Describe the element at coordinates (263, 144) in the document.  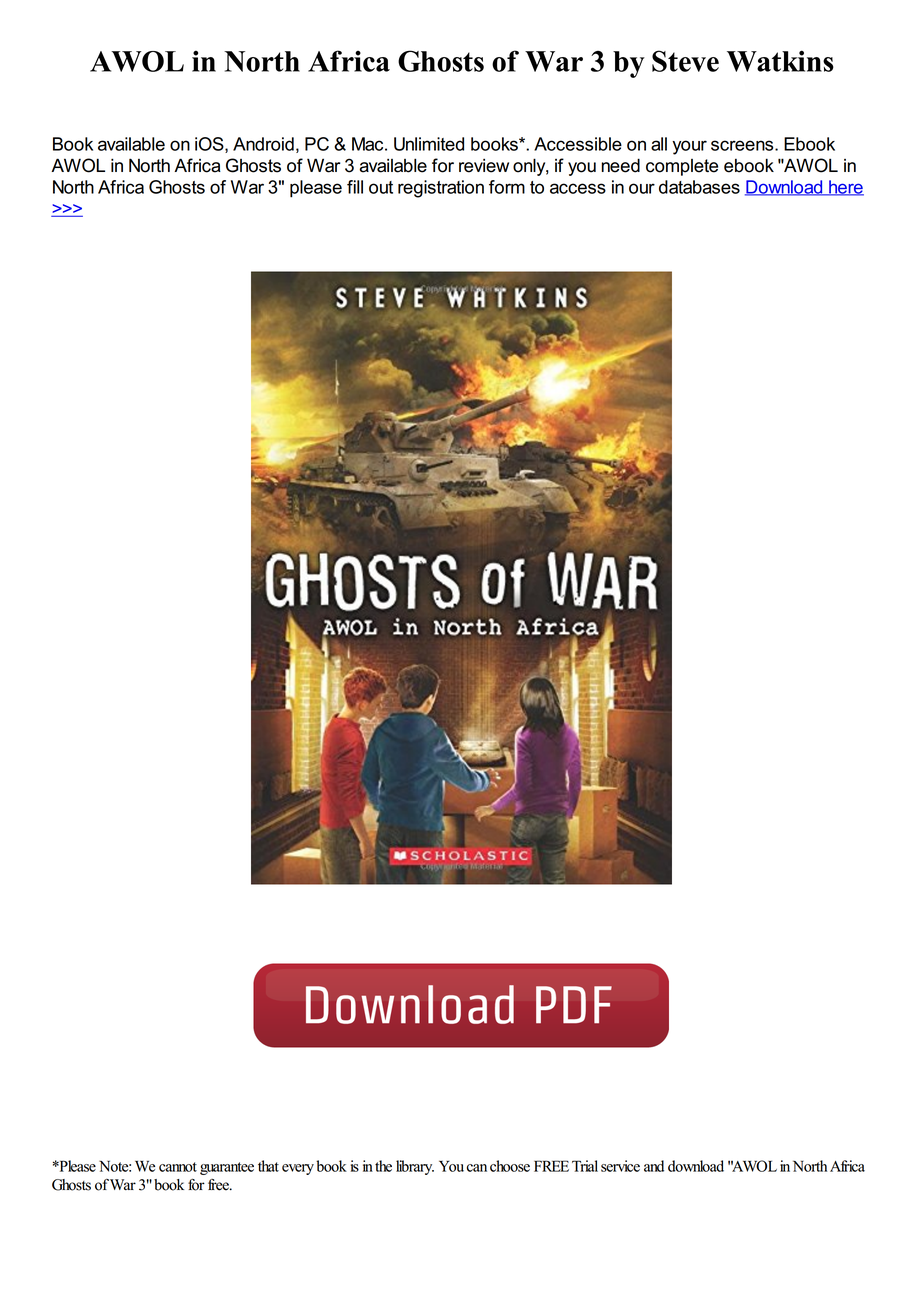
I see `Android` at that location.
